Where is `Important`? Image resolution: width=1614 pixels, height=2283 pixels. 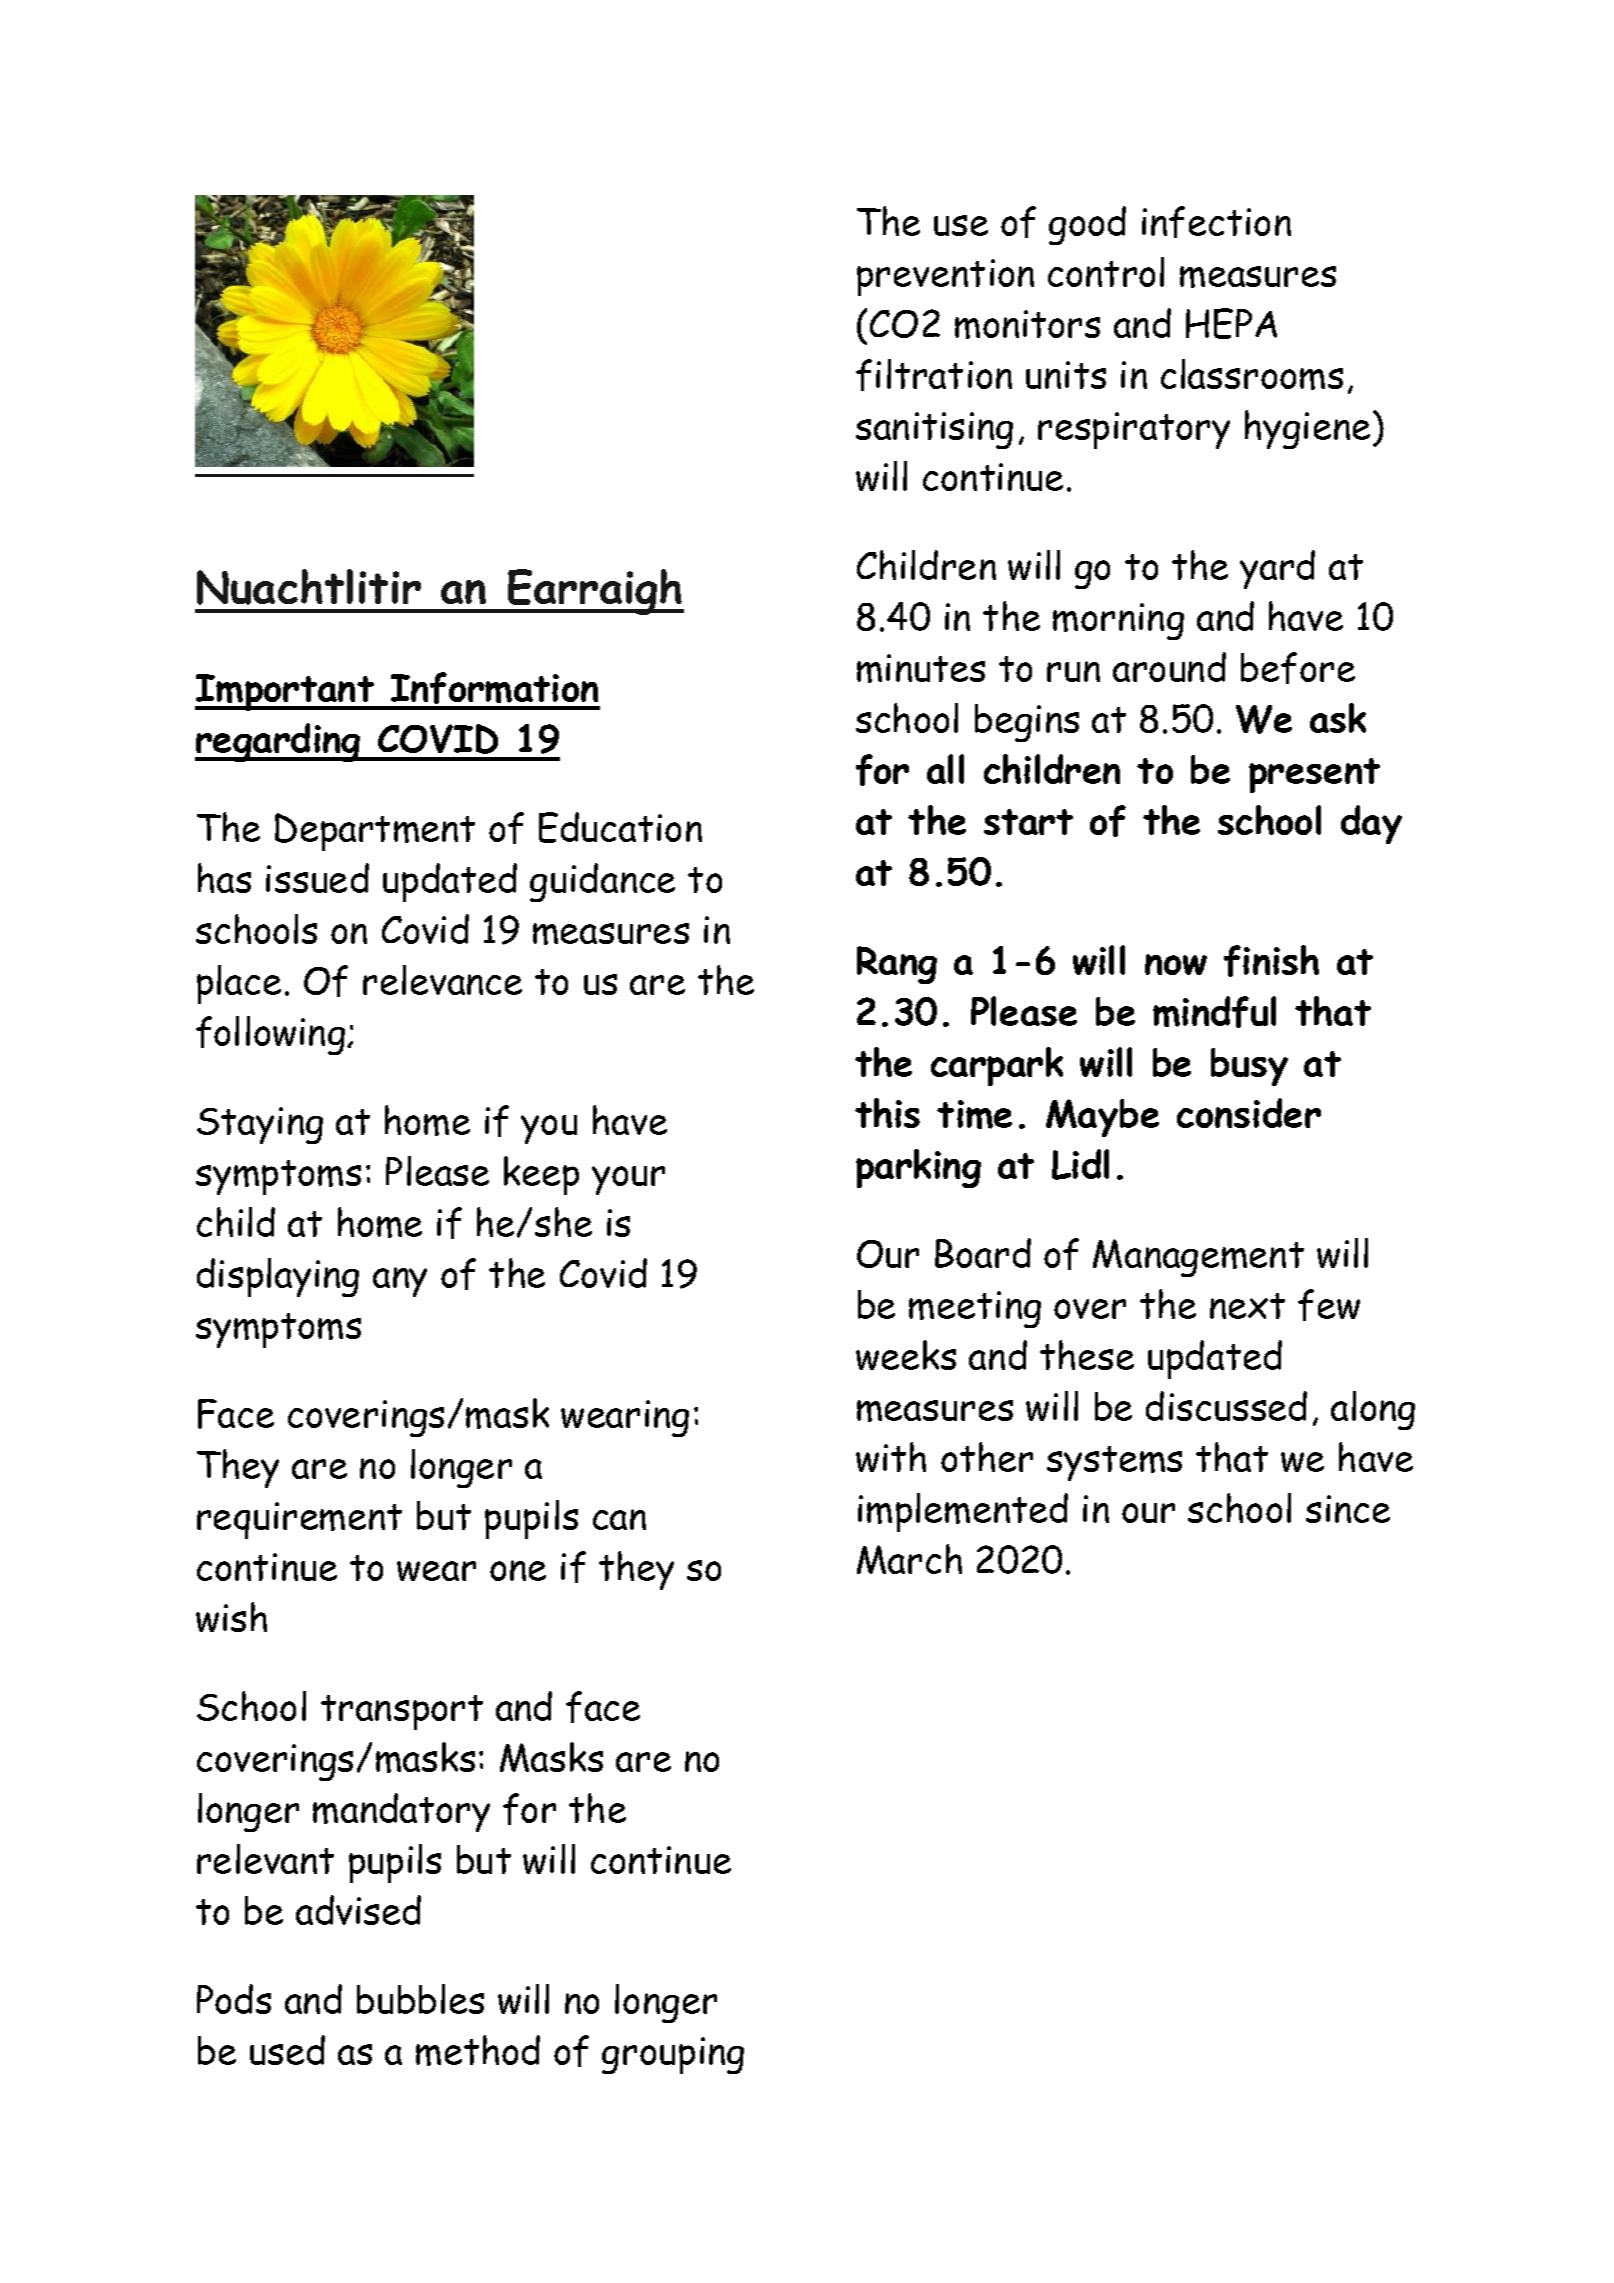 Important is located at coordinates (286, 692).
